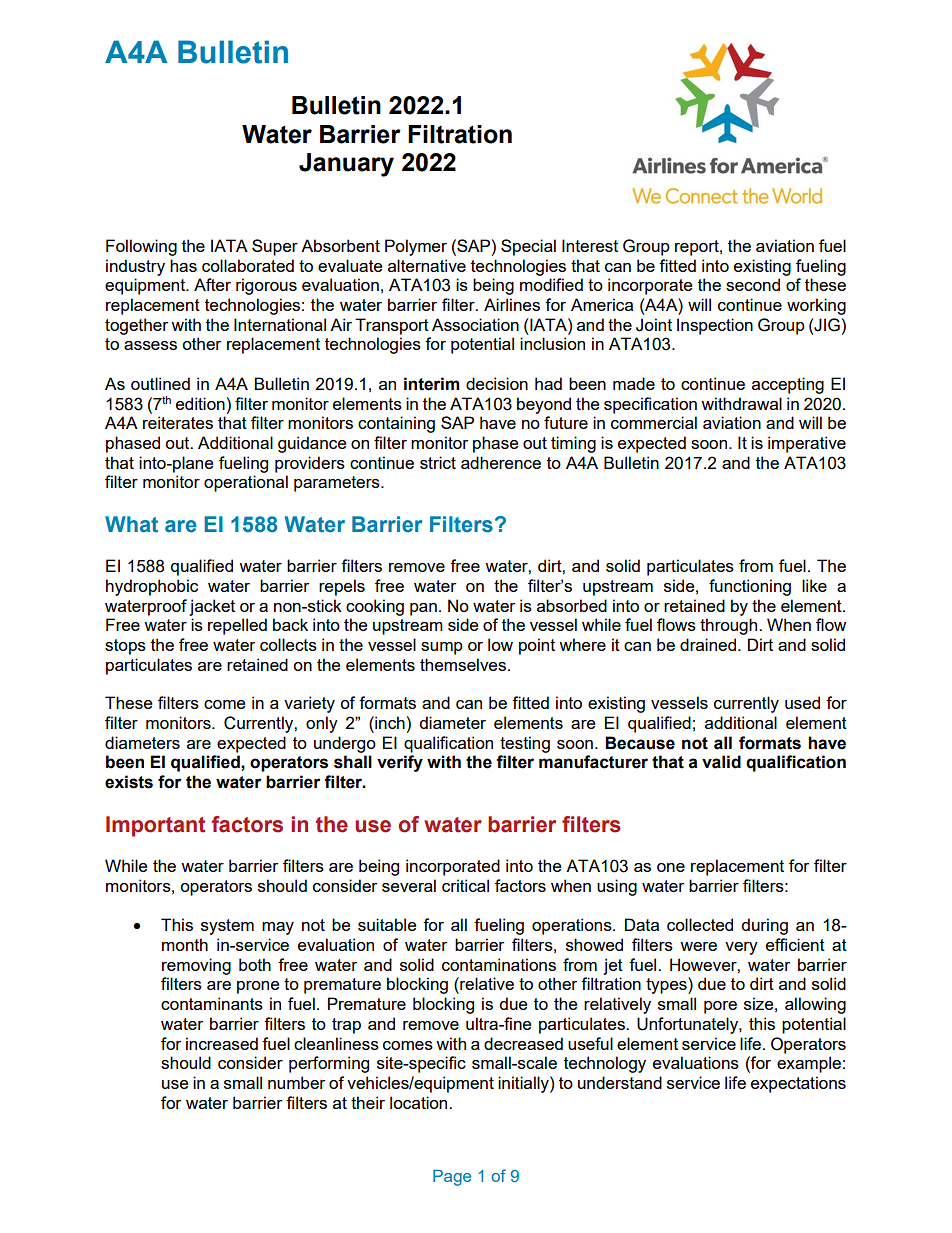 This screenshot has width=952, height=1233. I want to click on drained, so click(709, 644).
